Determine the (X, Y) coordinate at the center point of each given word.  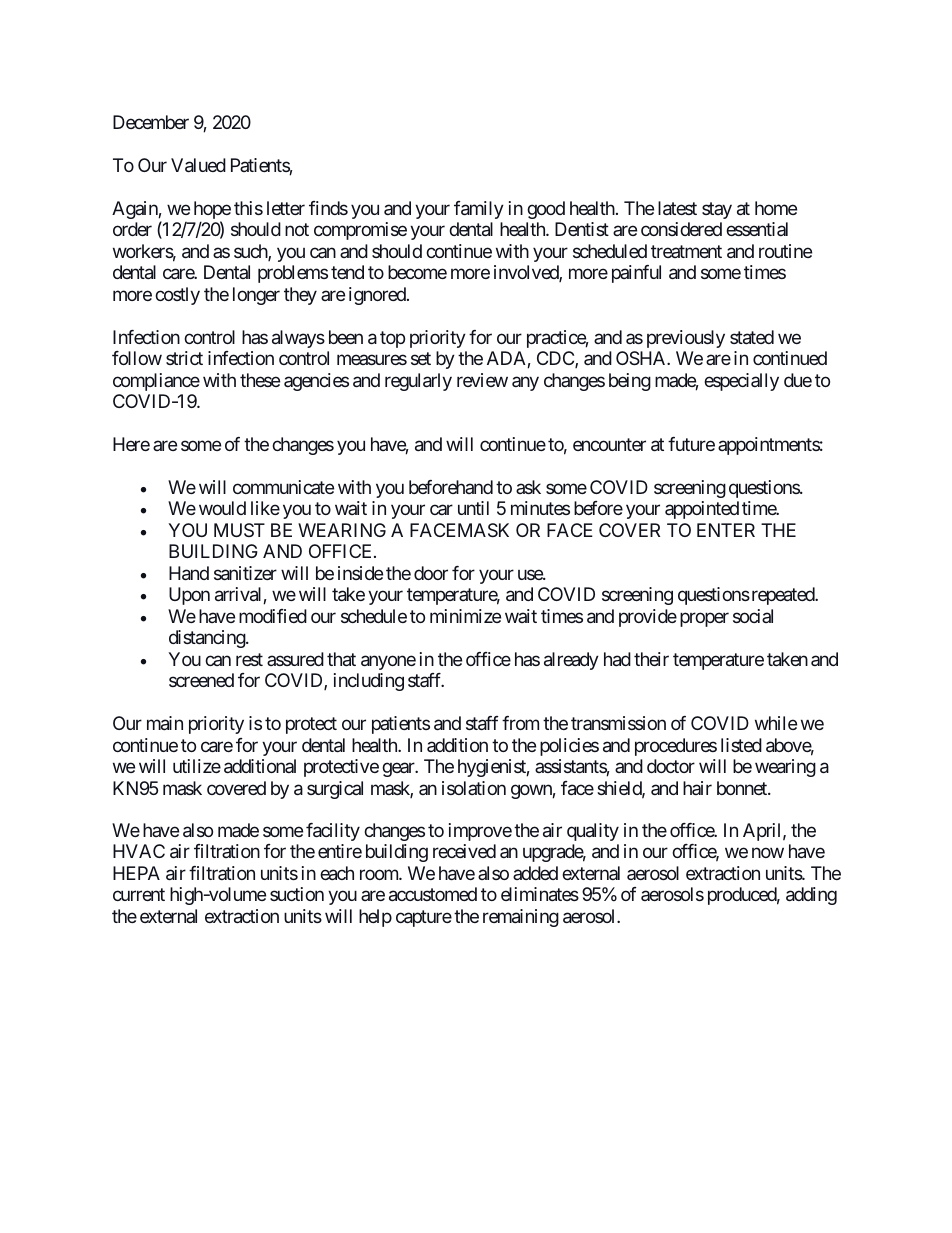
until (473, 508)
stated (752, 337)
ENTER (726, 530)
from (520, 723)
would (222, 508)
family (479, 210)
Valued (198, 165)
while (776, 723)
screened (201, 680)
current (139, 894)
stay (717, 210)
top (392, 339)
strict (184, 358)
